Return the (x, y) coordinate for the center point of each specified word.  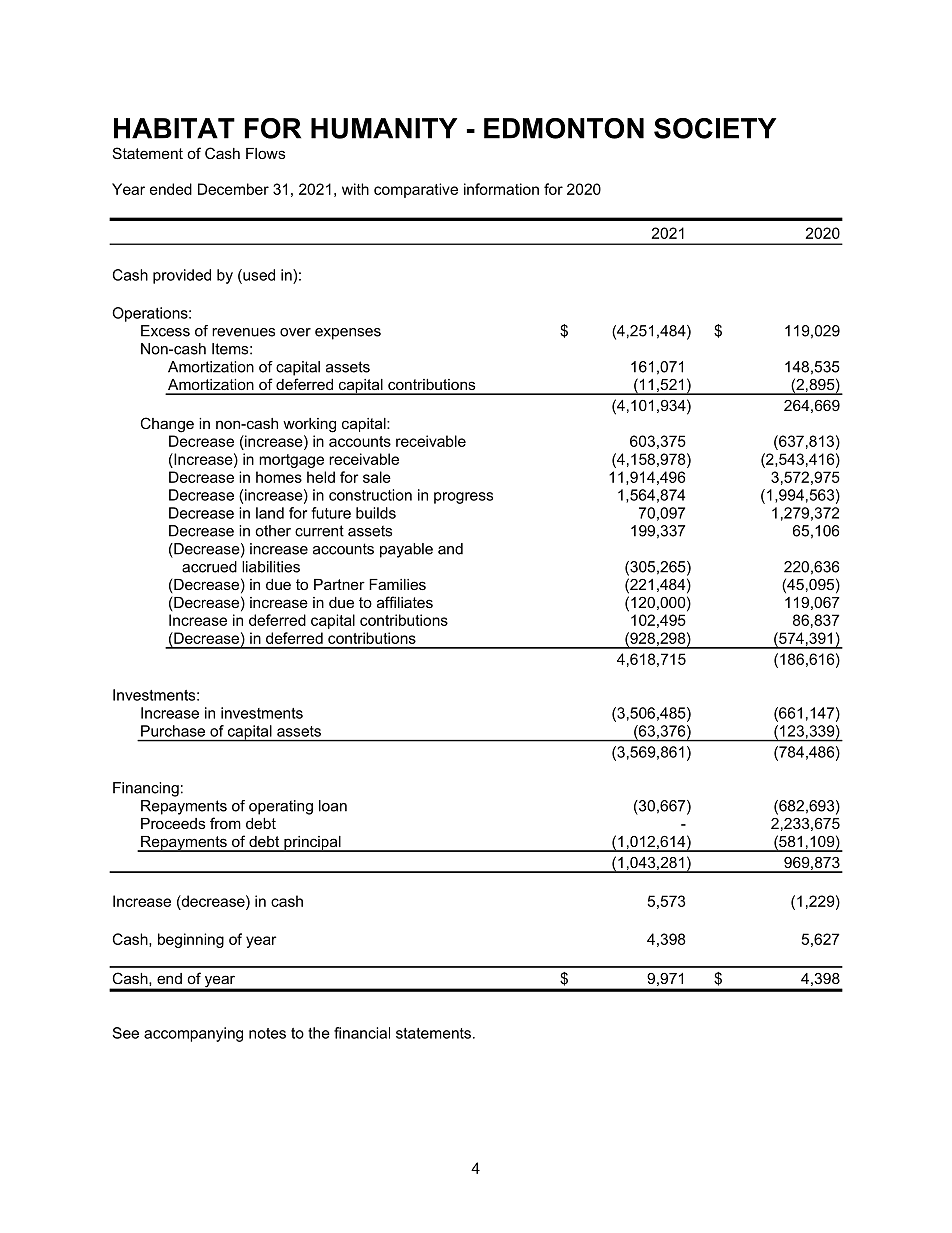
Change (167, 425)
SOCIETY (715, 128)
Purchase (173, 731)
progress (463, 498)
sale (377, 477)
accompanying (193, 1034)
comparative (416, 190)
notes (267, 1033)
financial (362, 1033)
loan (333, 806)
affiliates (405, 602)
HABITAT (174, 128)
